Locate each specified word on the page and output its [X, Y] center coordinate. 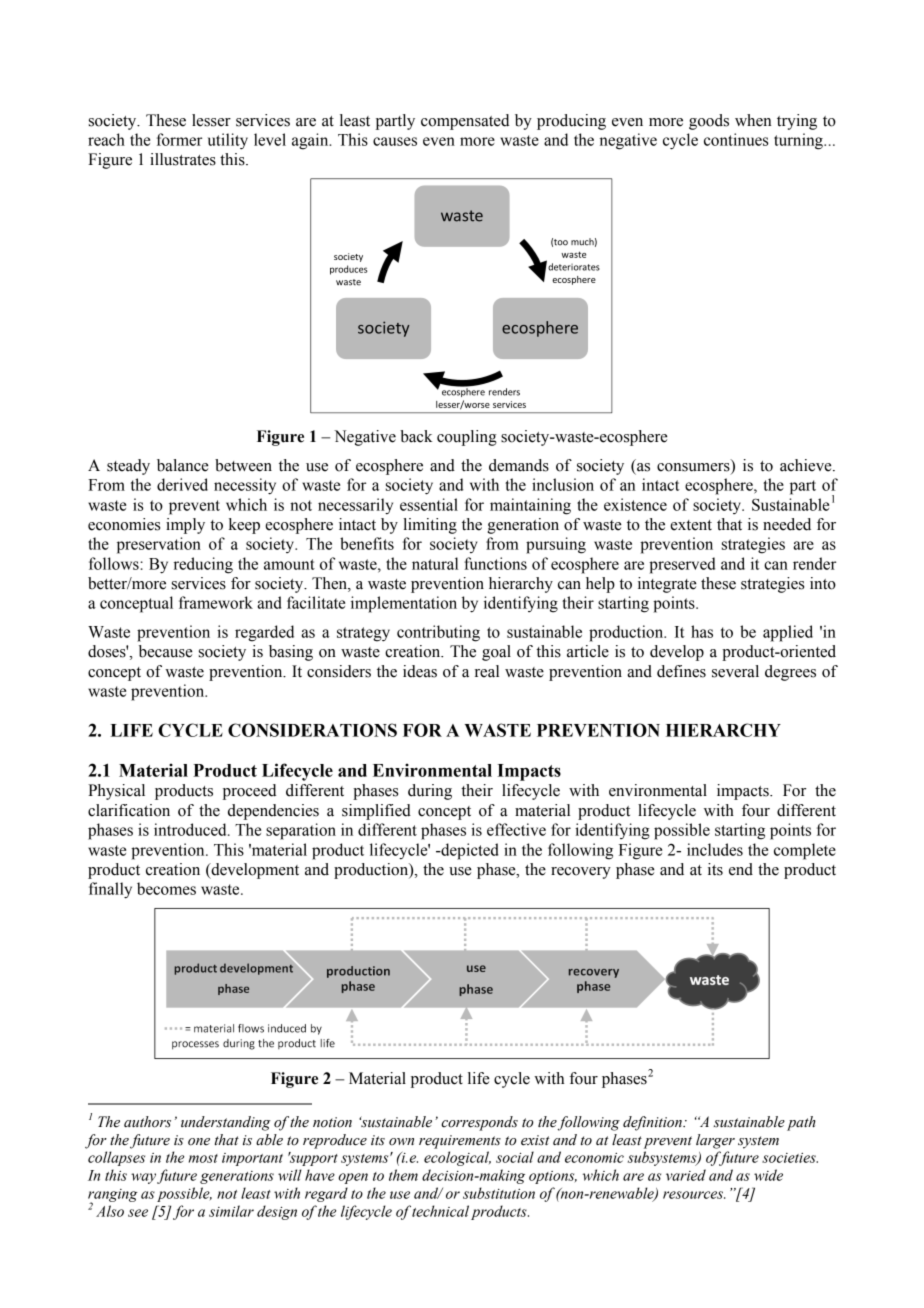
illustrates [183, 159]
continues [736, 139]
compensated [465, 122]
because [166, 651]
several [735, 671]
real [487, 671]
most [203, 1158]
